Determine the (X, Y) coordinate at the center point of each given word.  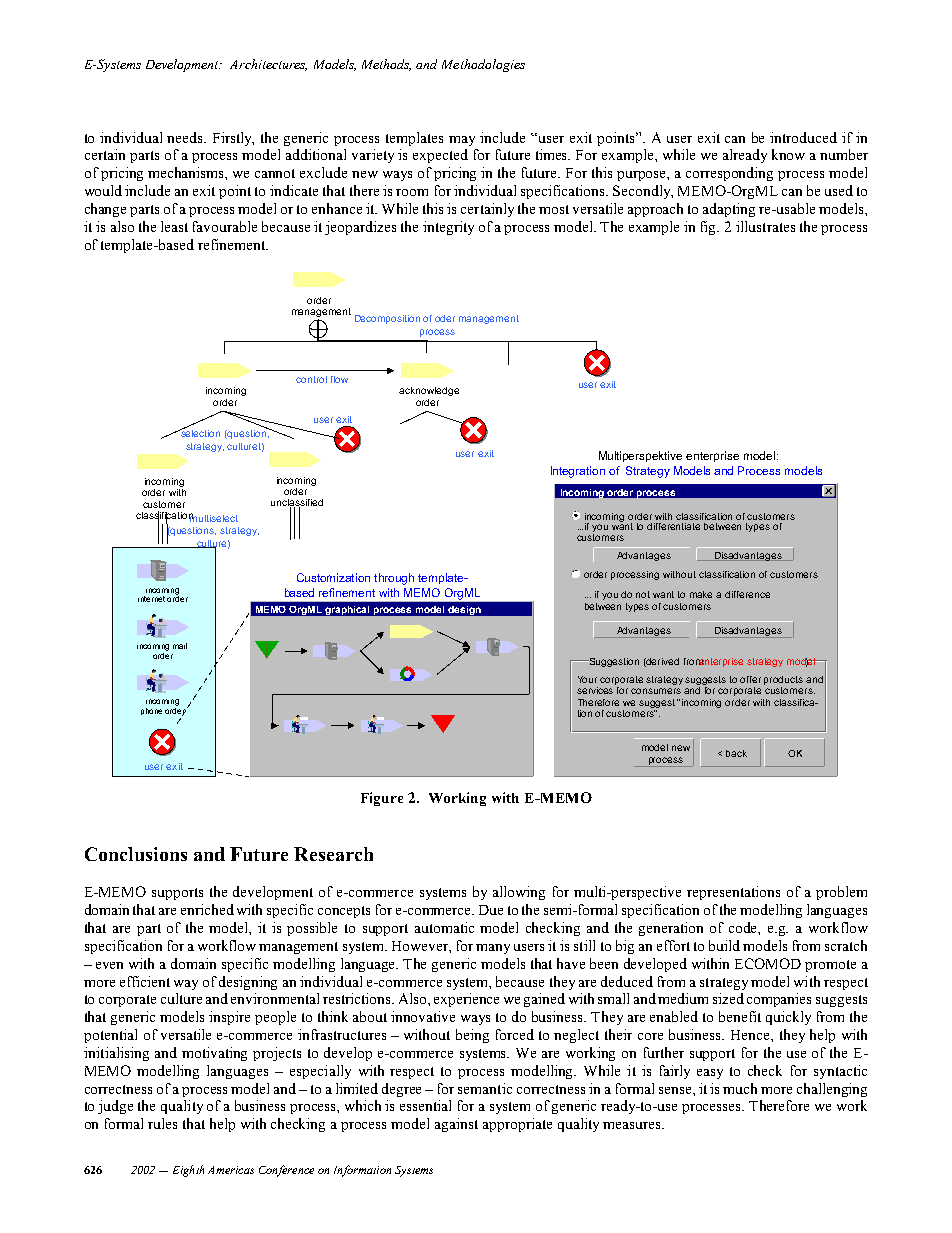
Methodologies (483, 65)
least (174, 226)
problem (841, 893)
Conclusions (136, 854)
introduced (803, 137)
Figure (382, 799)
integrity (448, 228)
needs (186, 137)
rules (162, 1123)
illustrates (765, 226)
